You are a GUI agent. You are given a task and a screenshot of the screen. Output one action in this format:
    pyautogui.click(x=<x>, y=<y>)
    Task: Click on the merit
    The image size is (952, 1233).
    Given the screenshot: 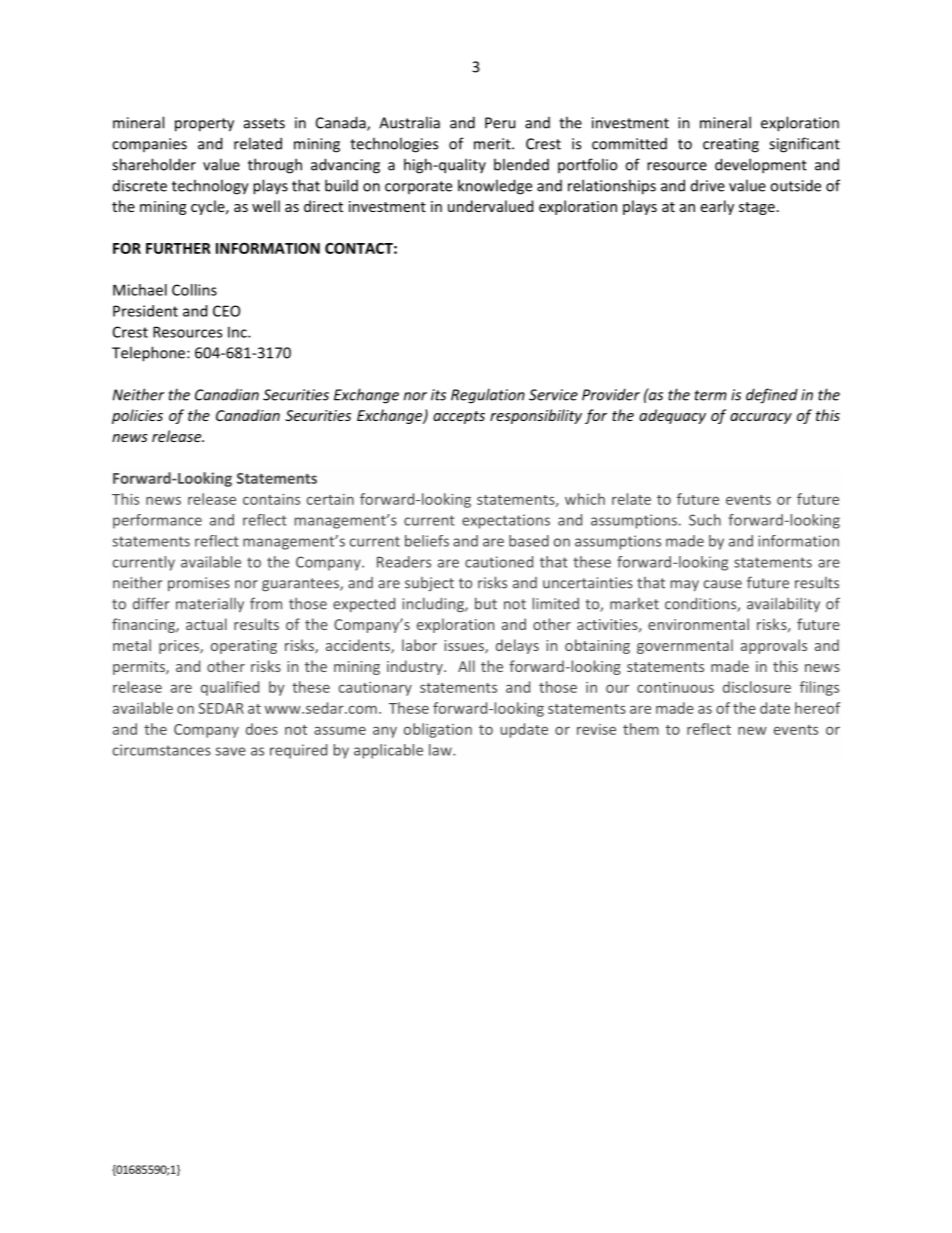 What is the action you would take?
    pyautogui.click(x=493, y=144)
